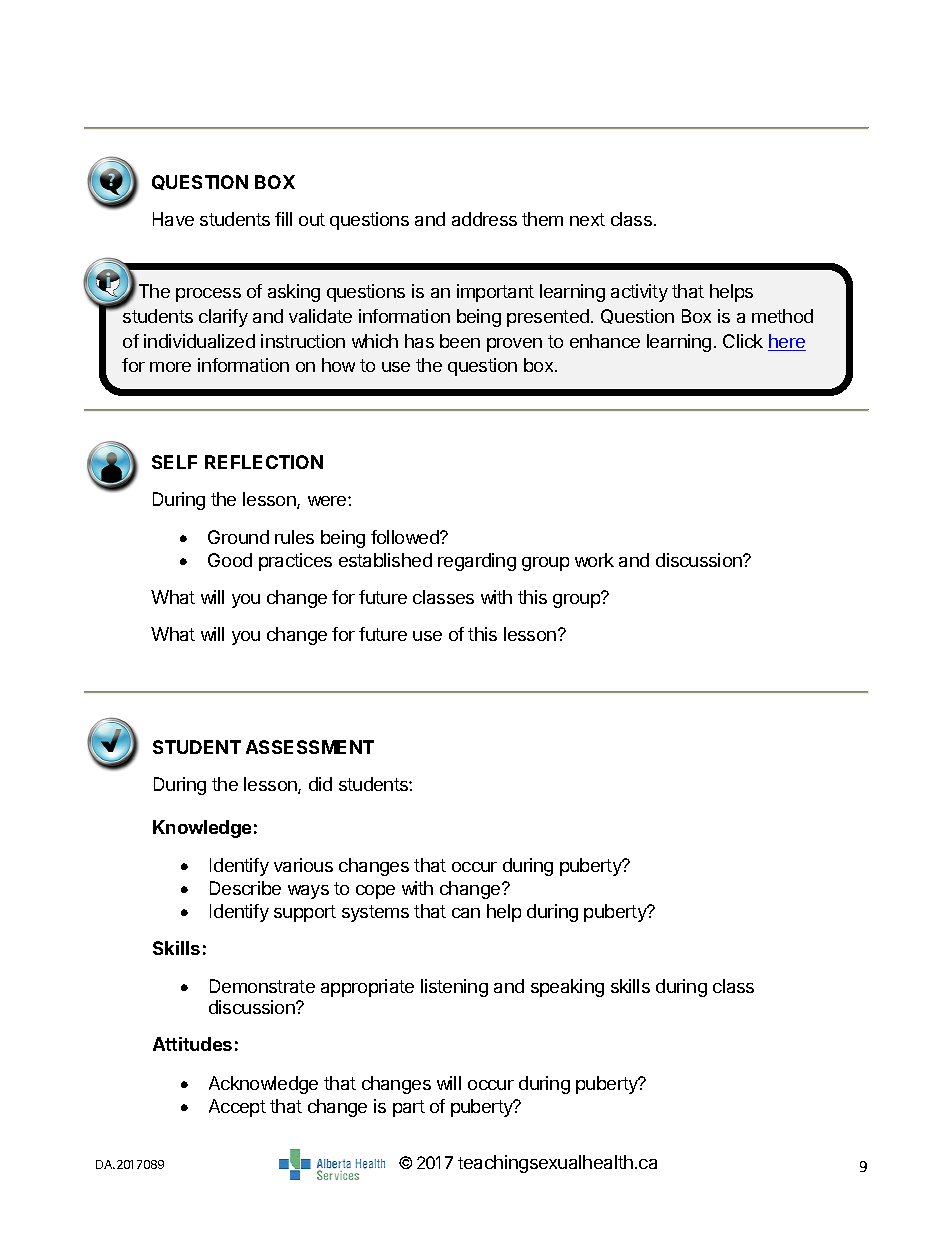  I want to click on can, so click(466, 913).
